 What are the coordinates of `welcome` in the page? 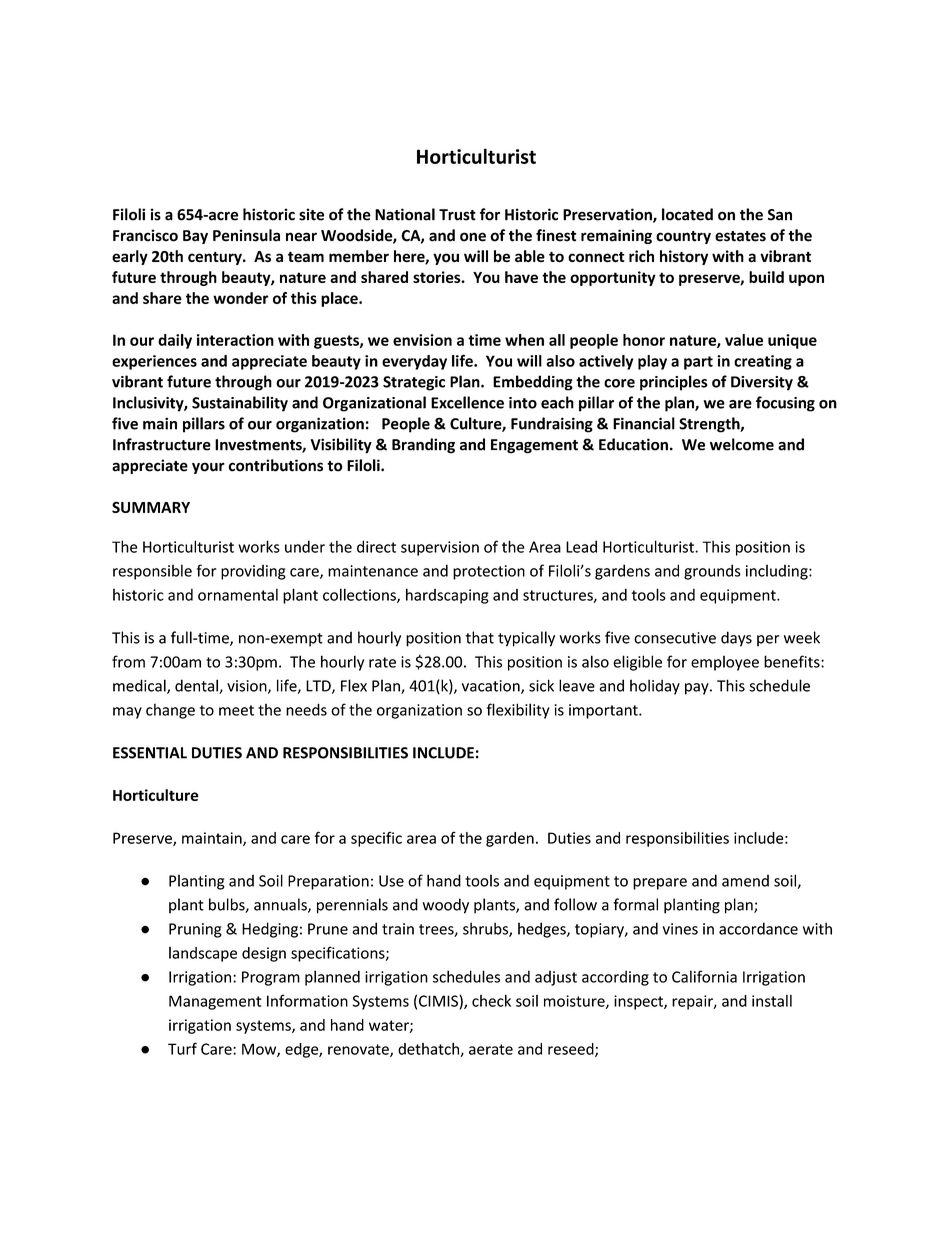 It's located at (742, 444).
